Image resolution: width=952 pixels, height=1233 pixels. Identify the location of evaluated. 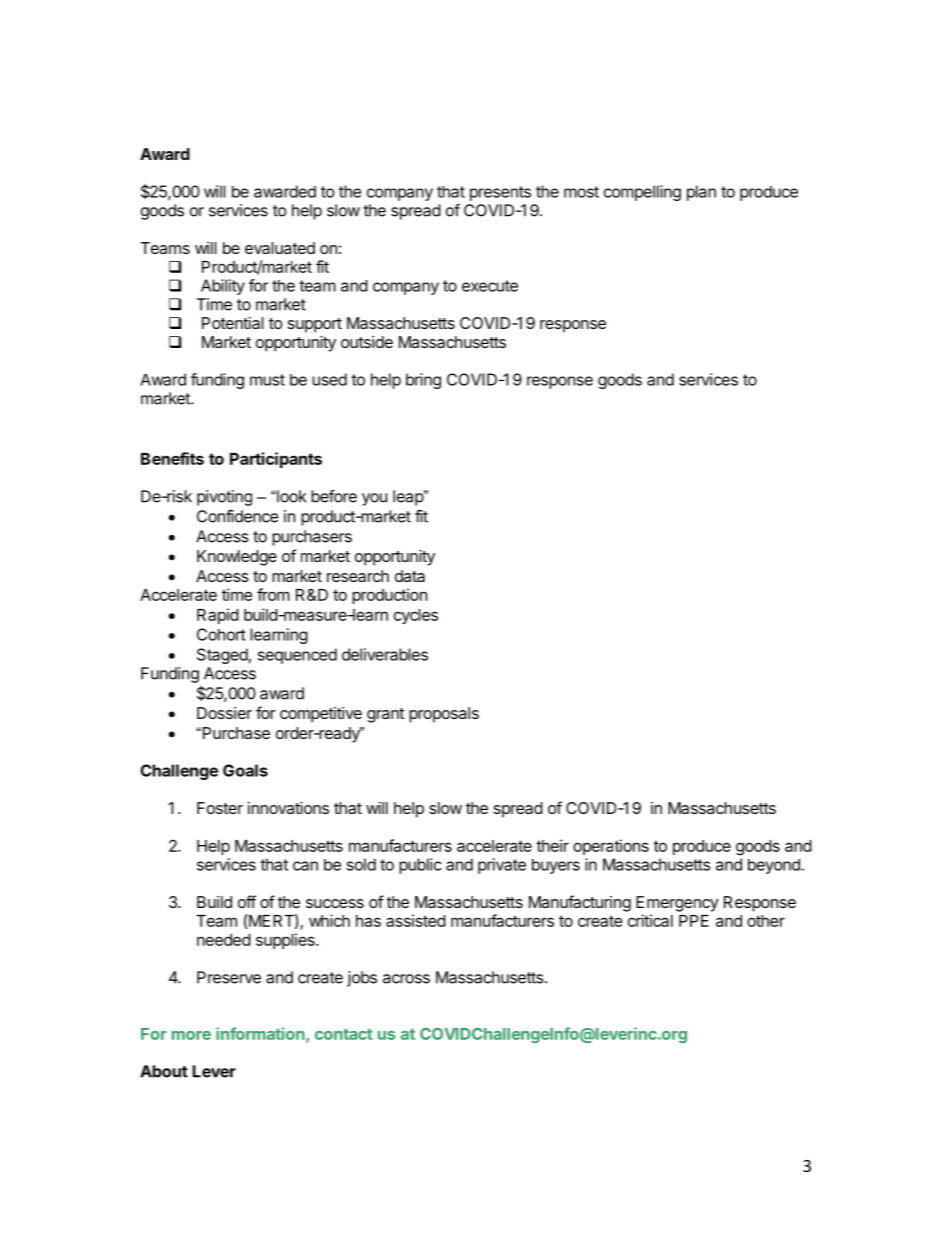
(280, 248).
